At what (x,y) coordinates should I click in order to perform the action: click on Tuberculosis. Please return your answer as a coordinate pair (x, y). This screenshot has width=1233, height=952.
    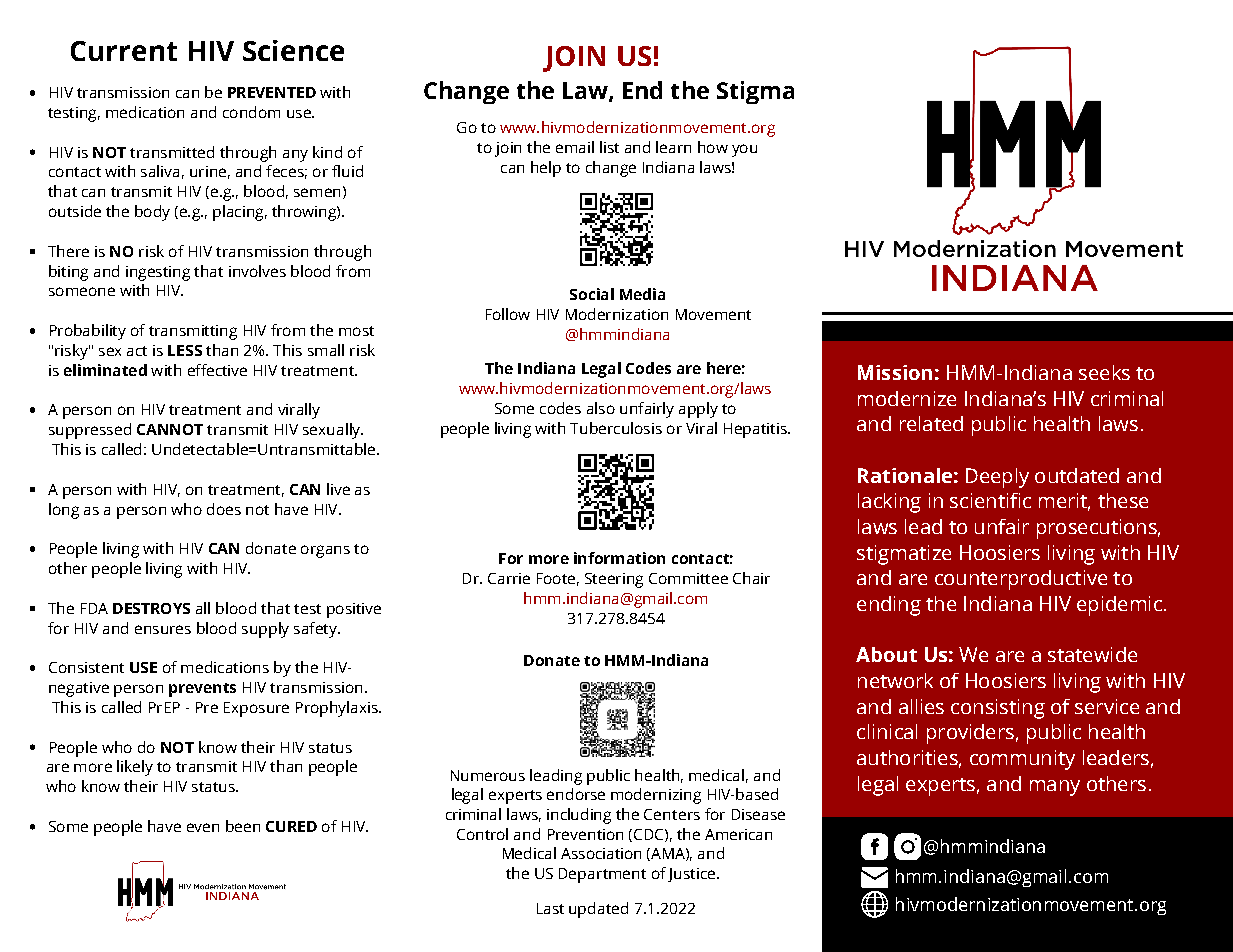
    Looking at the image, I should click on (616, 428).
